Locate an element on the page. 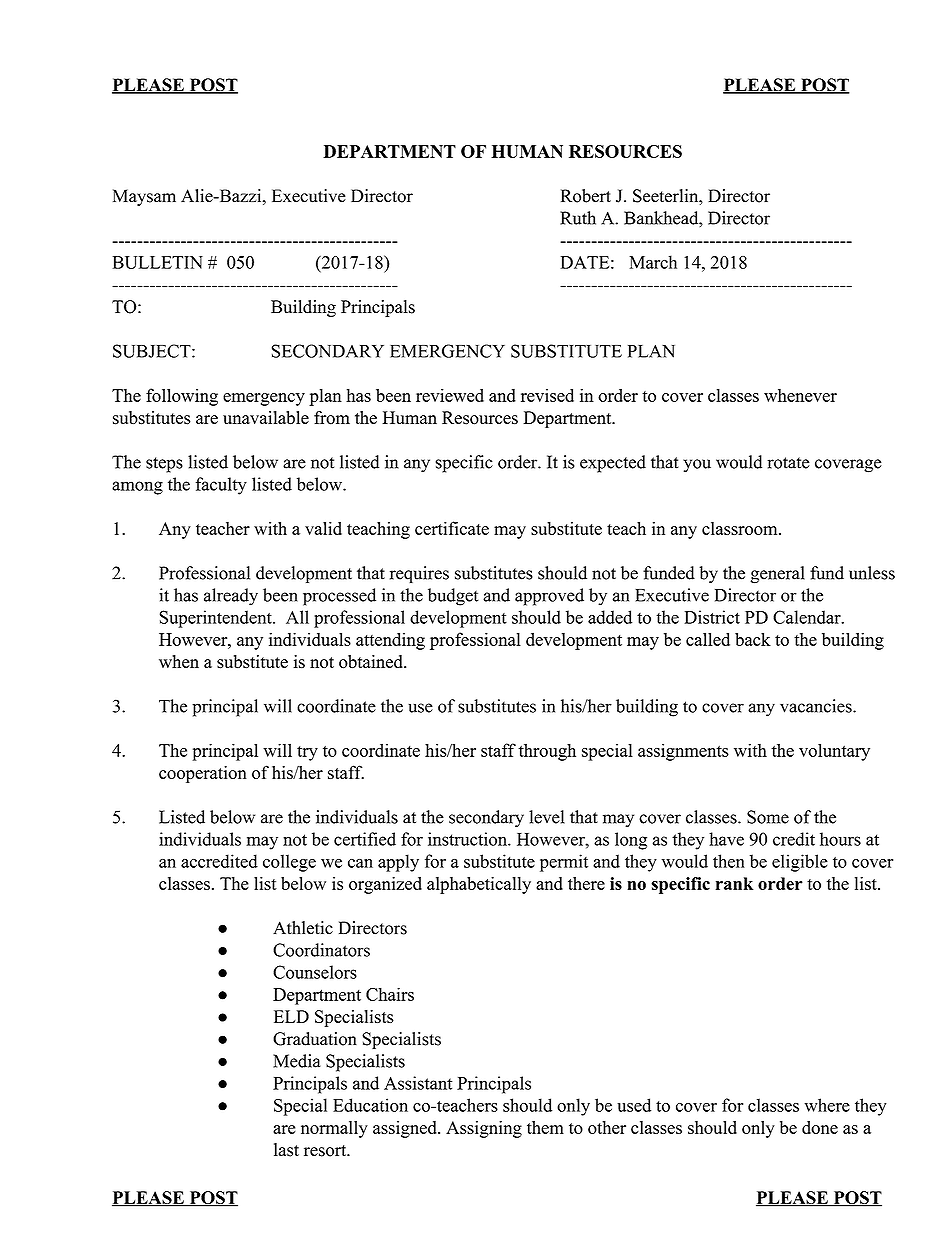 The height and width of the document is (1233, 952). Ruth is located at coordinates (578, 218).
